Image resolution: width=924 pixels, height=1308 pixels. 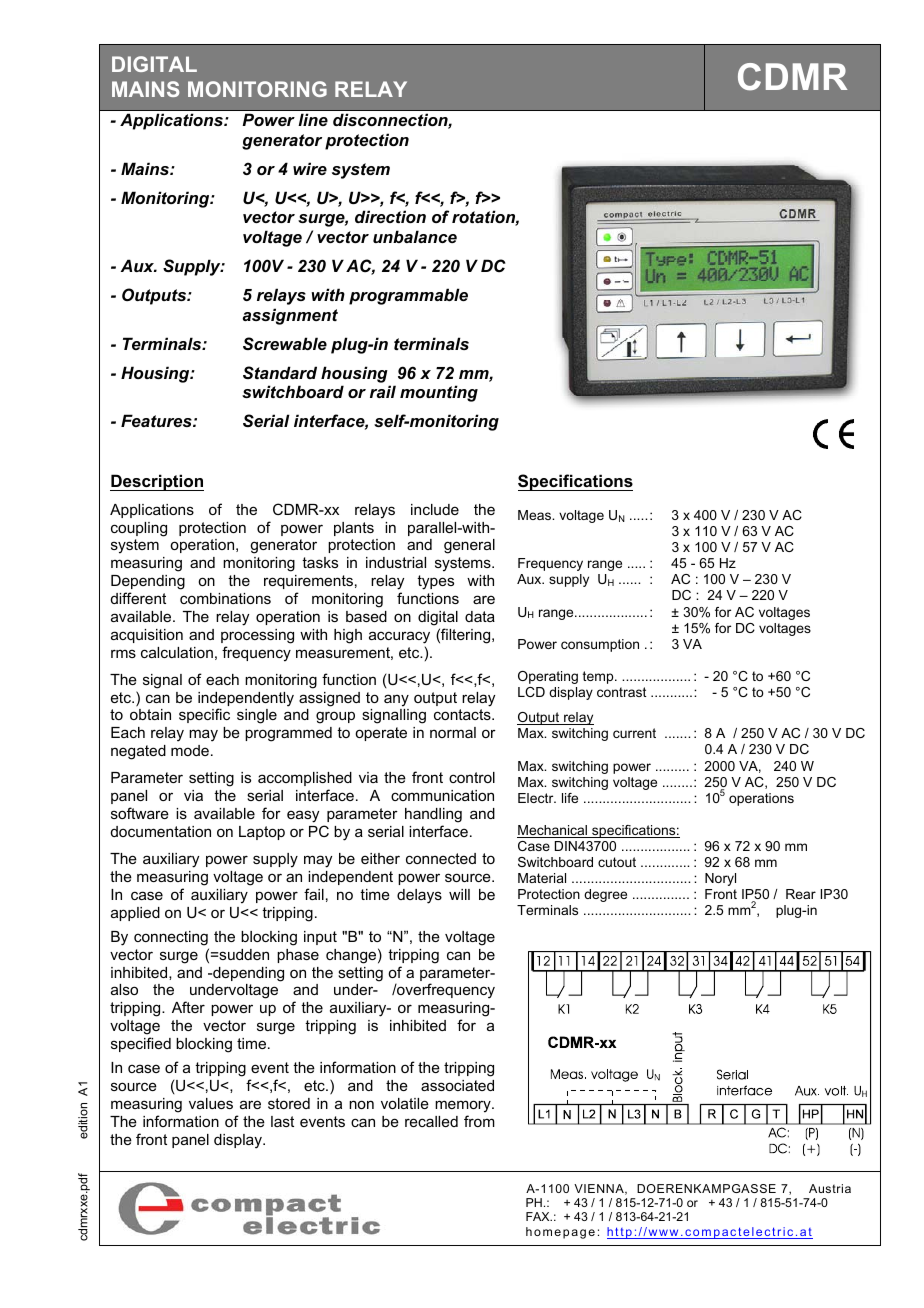 I want to click on values, so click(x=211, y=1103).
